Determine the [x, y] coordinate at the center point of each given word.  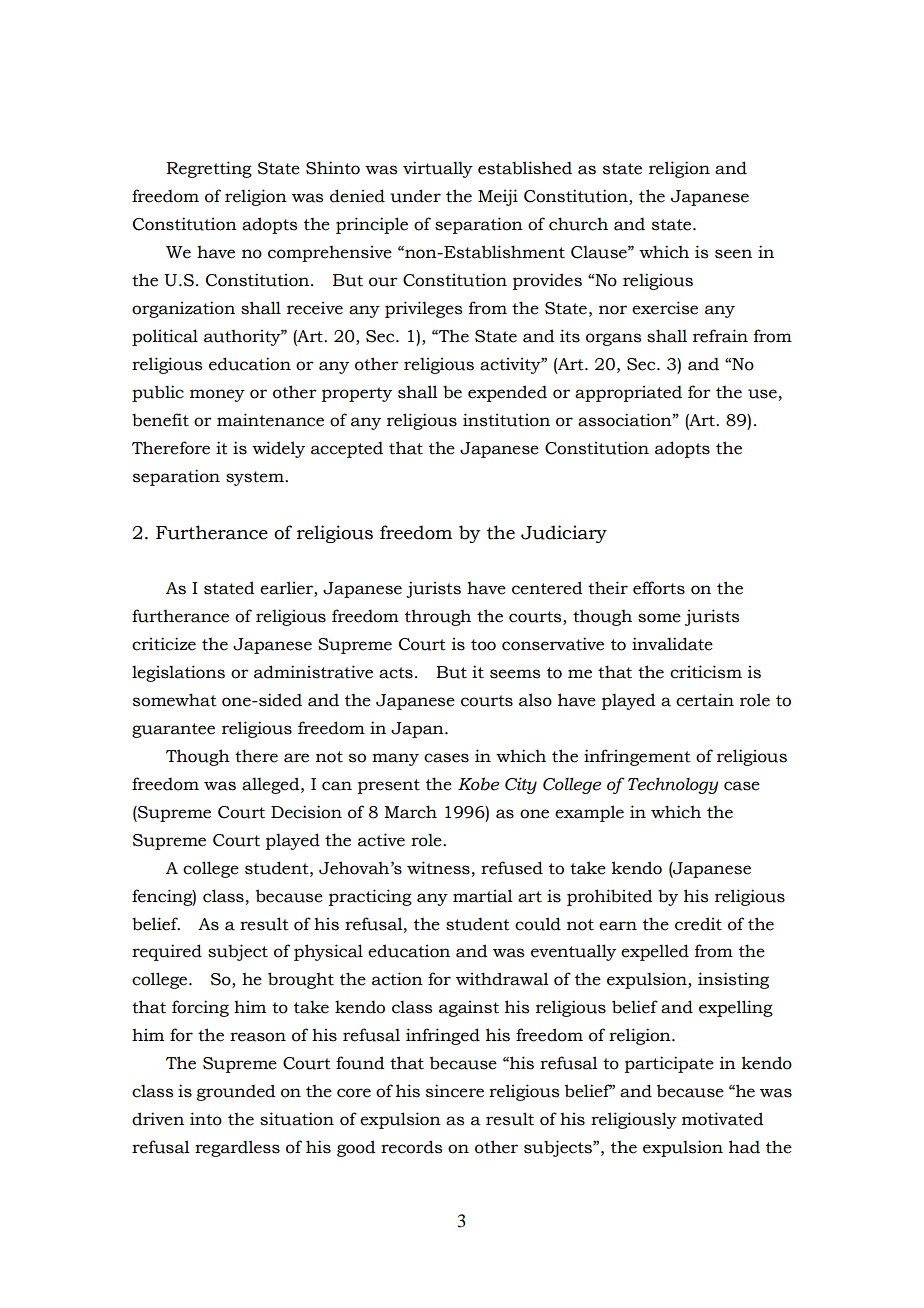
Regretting [209, 169]
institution [506, 420]
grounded [236, 1092]
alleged [272, 785]
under [415, 196]
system [256, 478]
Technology [673, 785]
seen [733, 254]
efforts [659, 588]
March [410, 812]
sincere [455, 1091]
